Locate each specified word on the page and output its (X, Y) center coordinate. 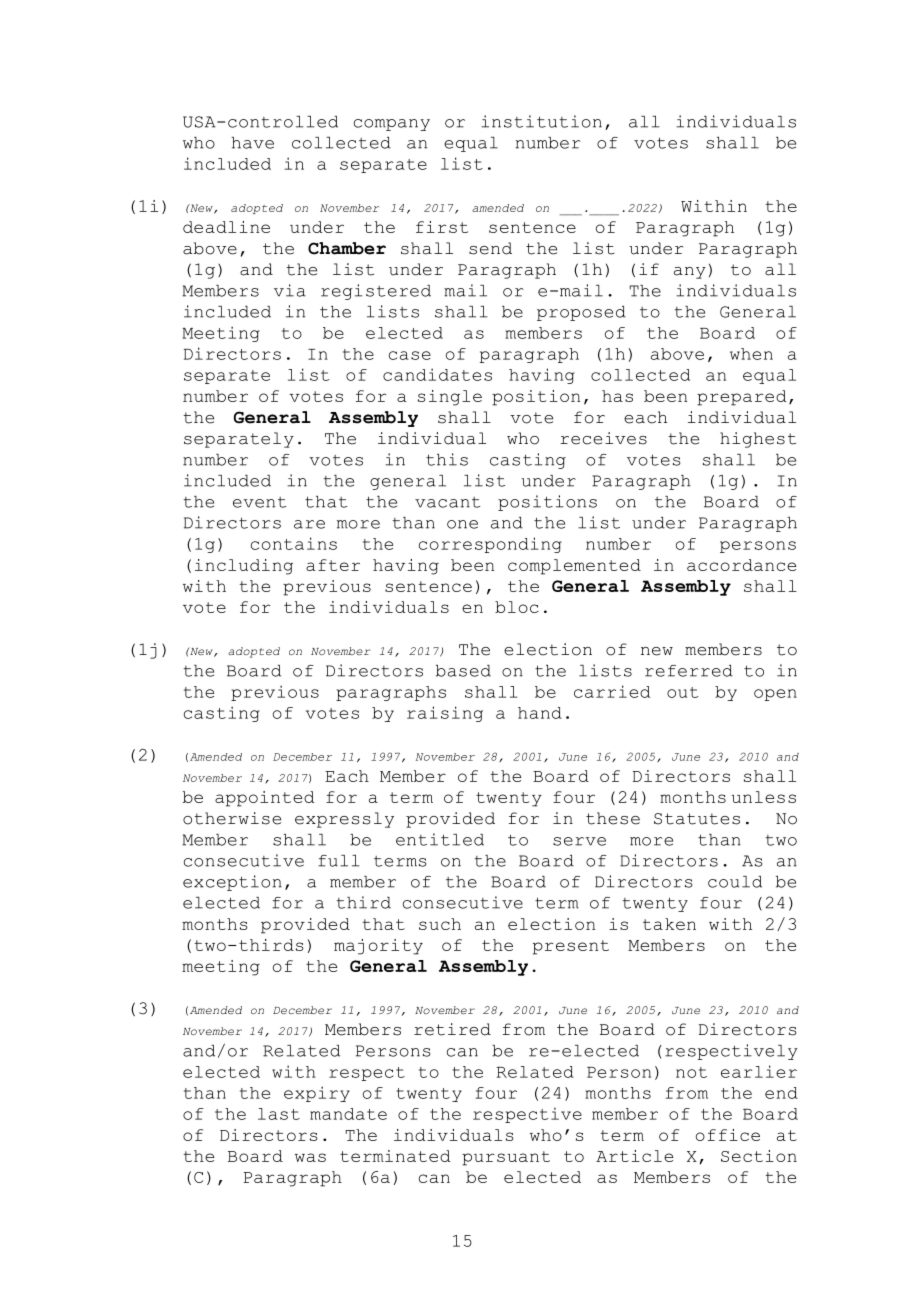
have (252, 143)
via (290, 290)
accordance (741, 565)
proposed (581, 313)
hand (540, 713)
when (751, 354)
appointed (264, 799)
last (279, 1114)
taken (669, 924)
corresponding (490, 545)
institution (541, 121)
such (440, 924)
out (682, 692)
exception (232, 883)
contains (294, 543)
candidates (437, 374)
